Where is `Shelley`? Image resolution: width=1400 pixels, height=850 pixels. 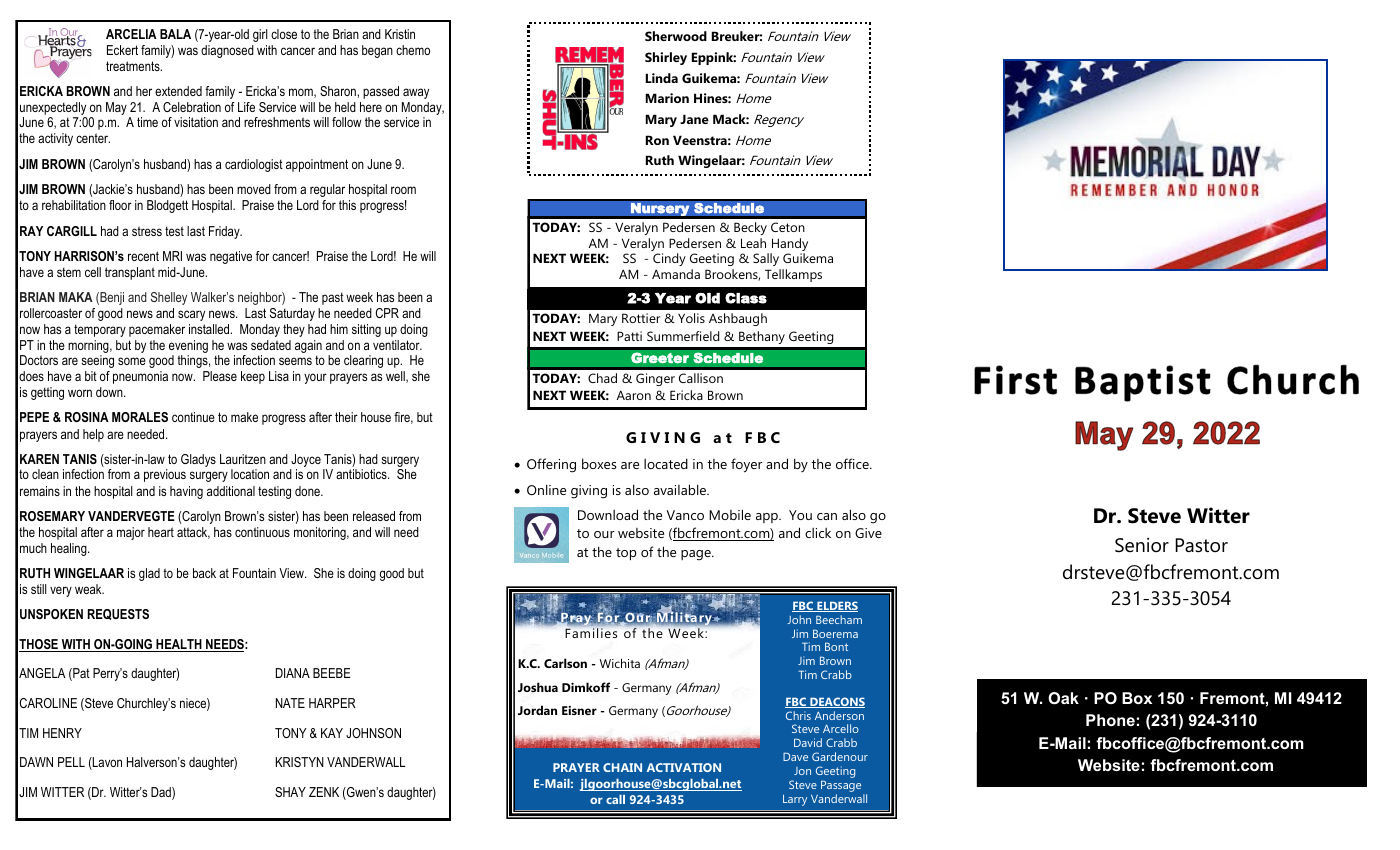 Shelley is located at coordinates (169, 298).
